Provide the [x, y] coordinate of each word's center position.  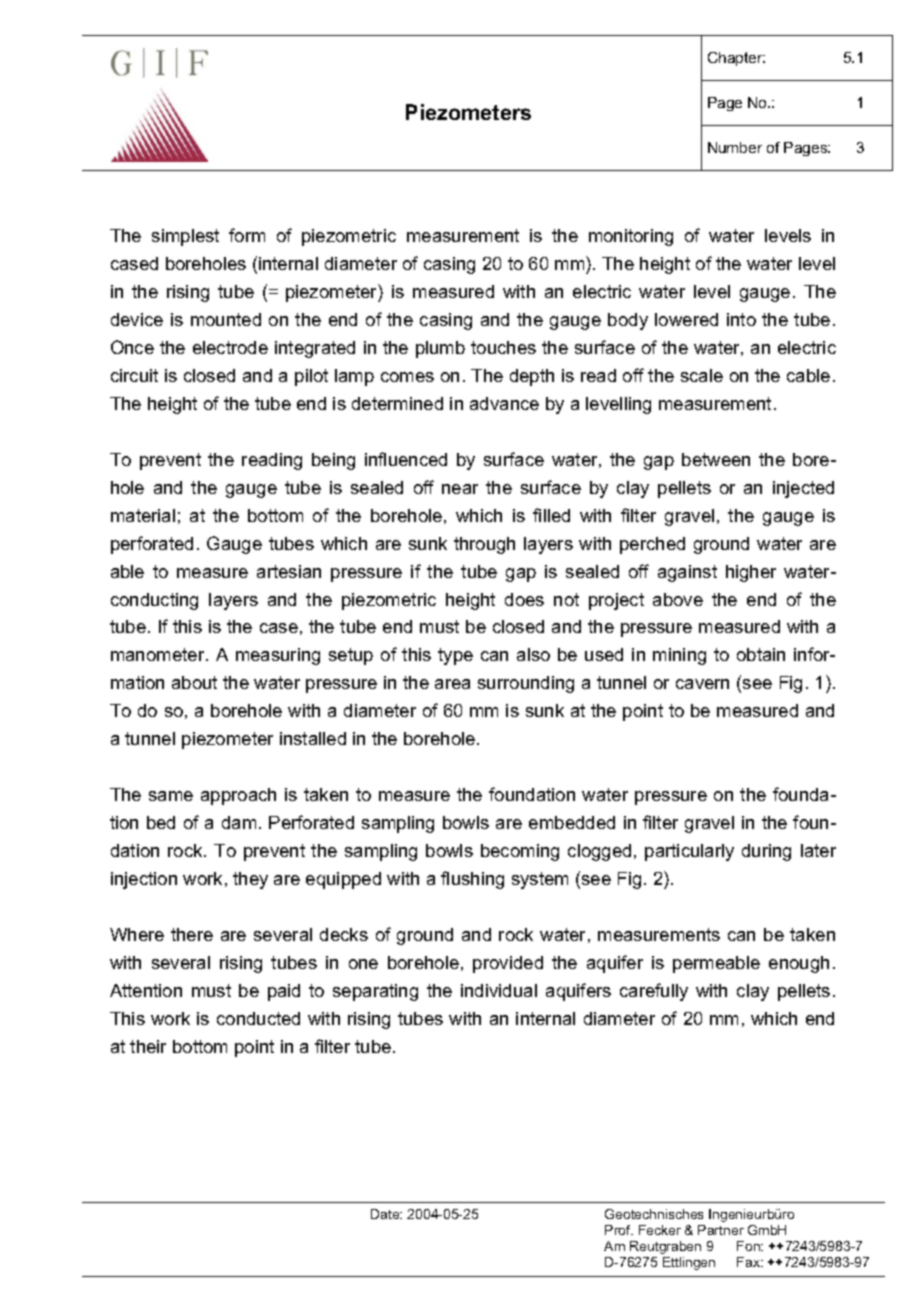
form [247, 235]
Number [735, 147]
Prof [619, 1230]
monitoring [631, 237]
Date [386, 1214]
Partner [721, 1230]
